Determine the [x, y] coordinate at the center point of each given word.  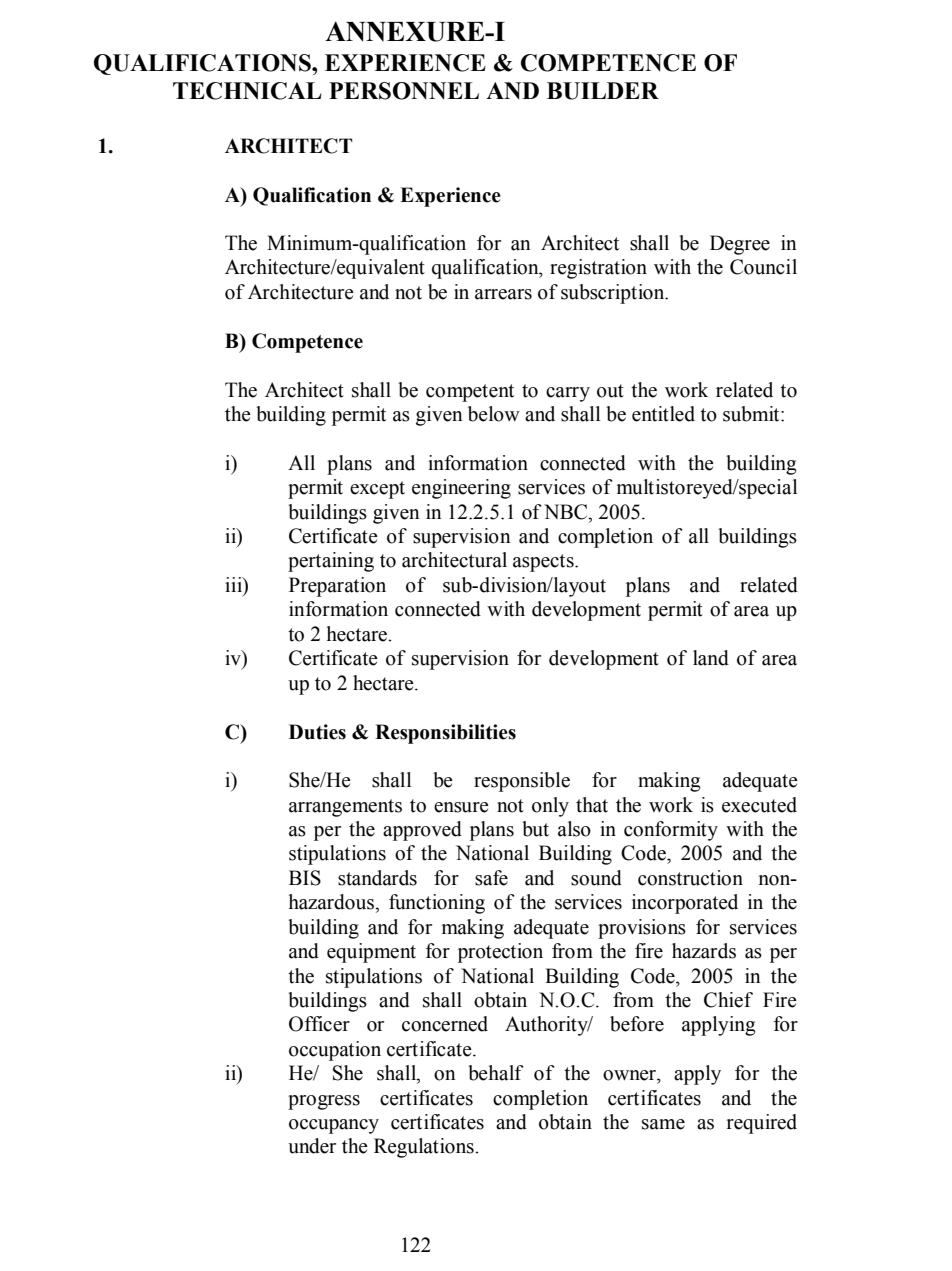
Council [763, 267]
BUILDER [603, 91]
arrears [503, 294]
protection [500, 953]
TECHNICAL [247, 91]
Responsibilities [445, 734]
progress [324, 1102]
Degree [740, 245]
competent [470, 393]
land [711, 658]
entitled [663, 414]
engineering [461, 489]
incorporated [685, 904]
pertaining [331, 562]
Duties [317, 732]
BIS [305, 878]
